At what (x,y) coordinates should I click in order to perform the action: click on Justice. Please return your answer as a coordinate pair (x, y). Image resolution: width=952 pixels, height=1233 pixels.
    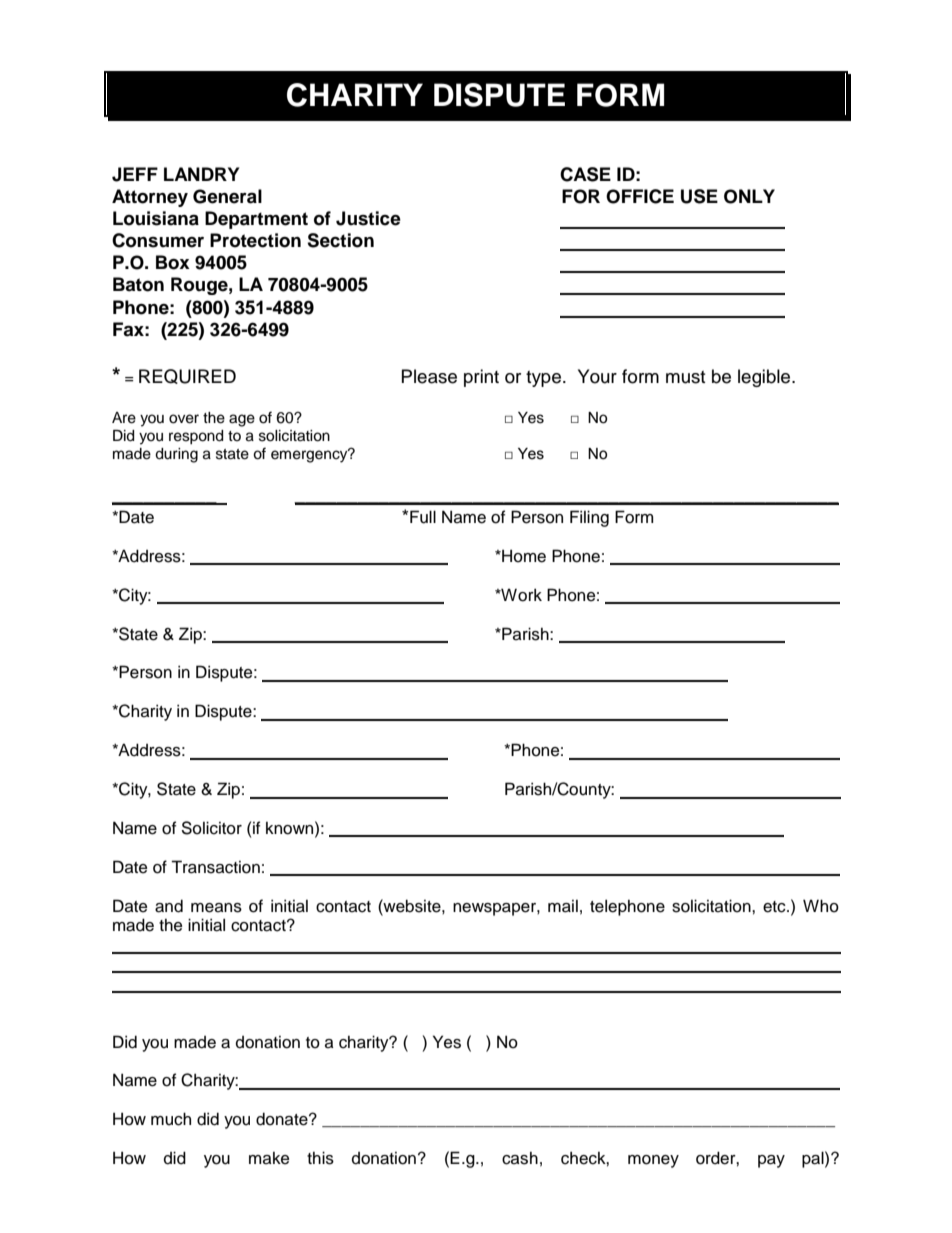
    Looking at the image, I should click on (368, 218).
